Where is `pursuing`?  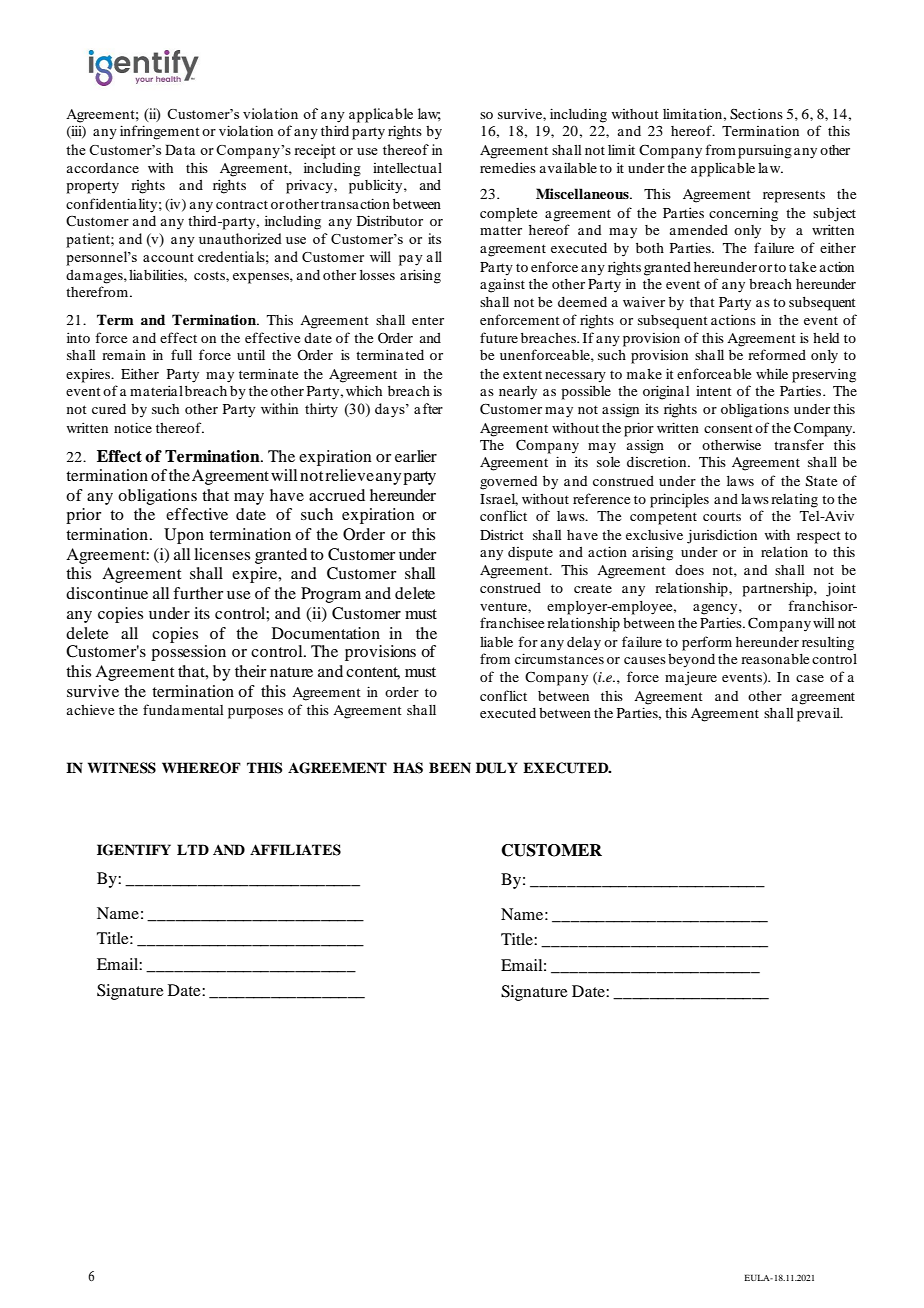 pursuing is located at coordinates (765, 151).
